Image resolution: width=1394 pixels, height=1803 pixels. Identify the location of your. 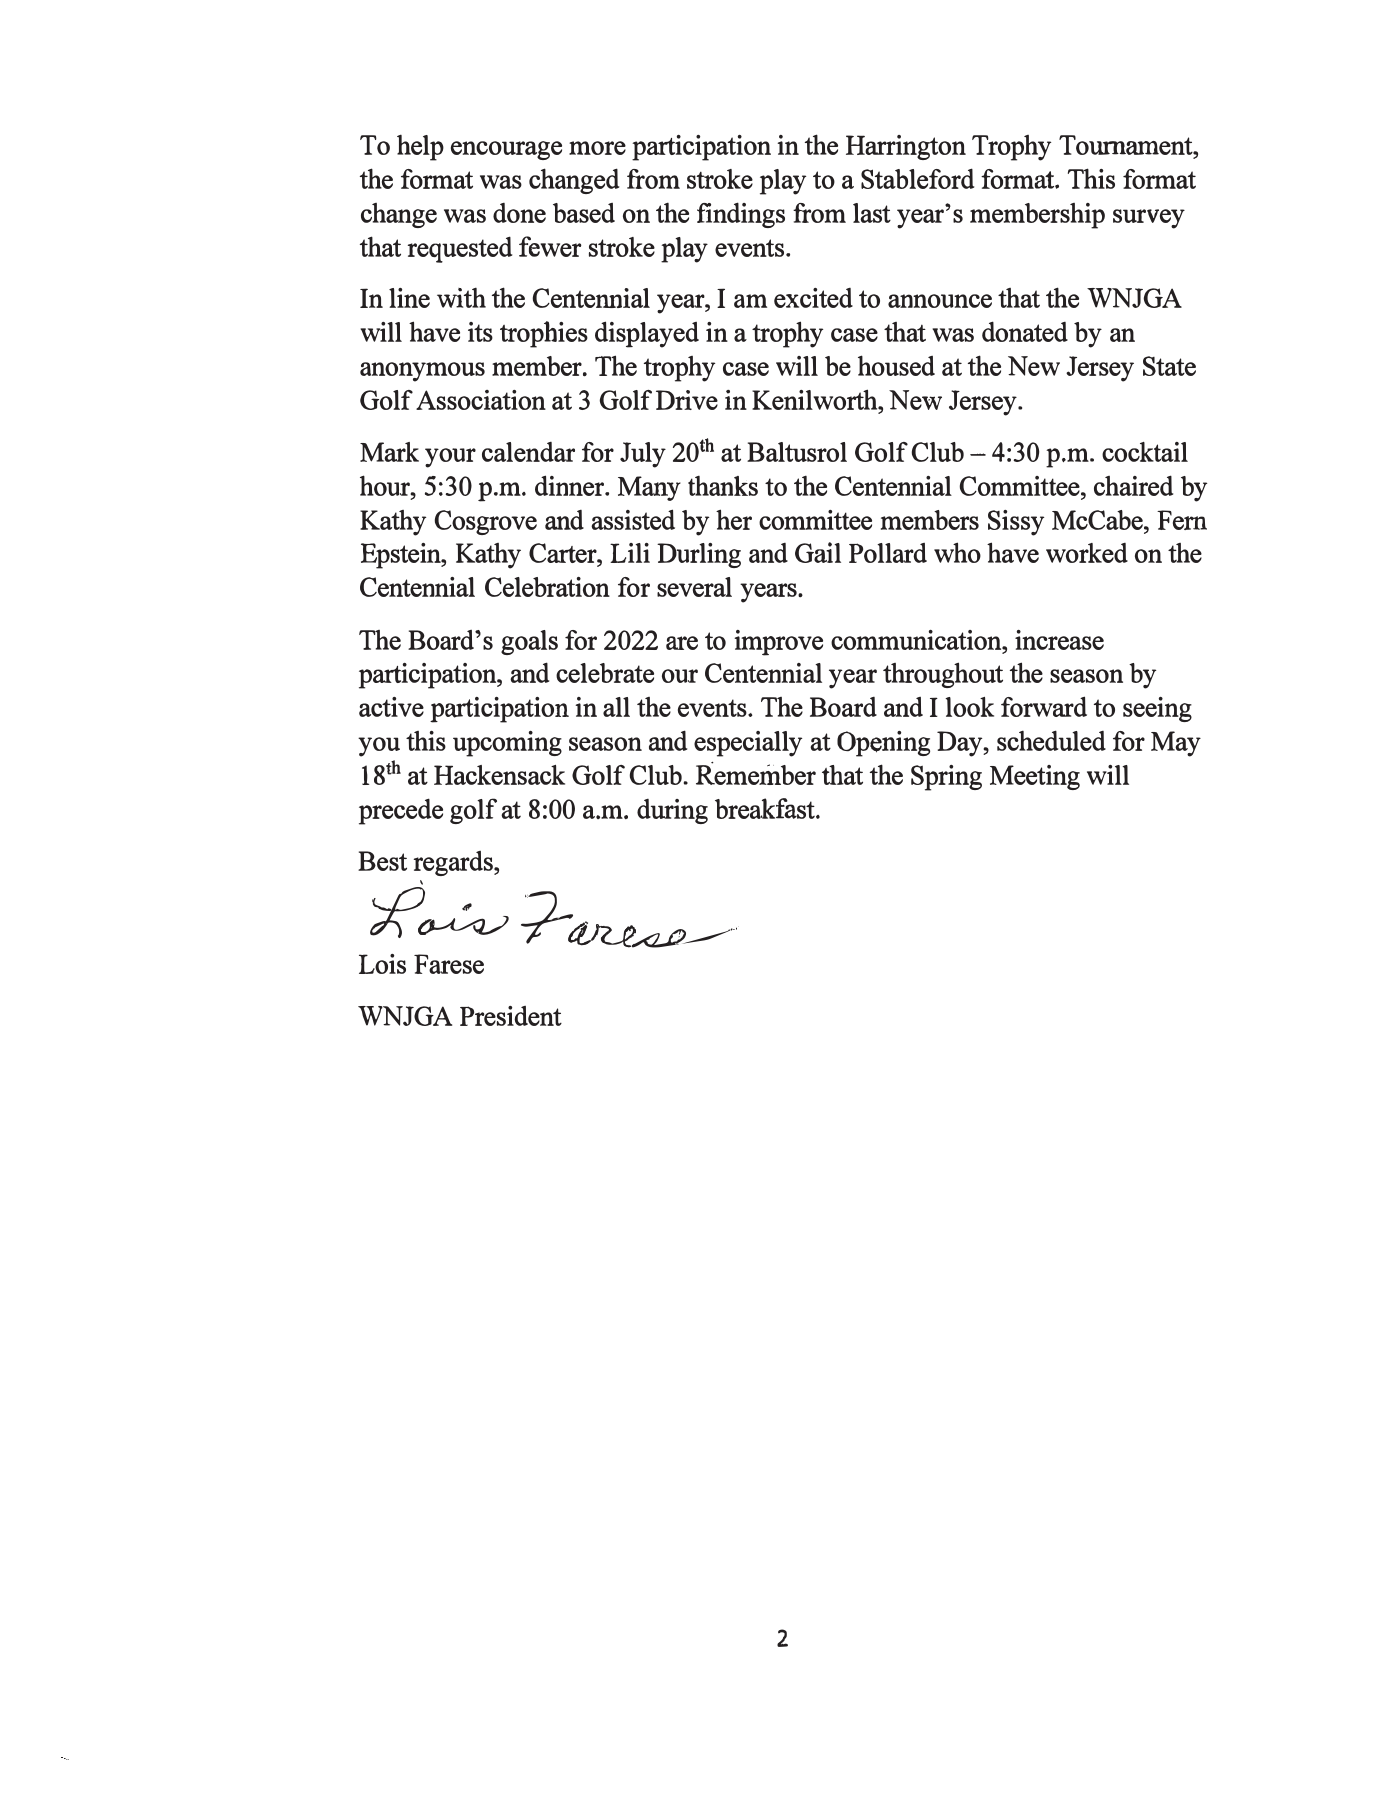
(450, 458).
